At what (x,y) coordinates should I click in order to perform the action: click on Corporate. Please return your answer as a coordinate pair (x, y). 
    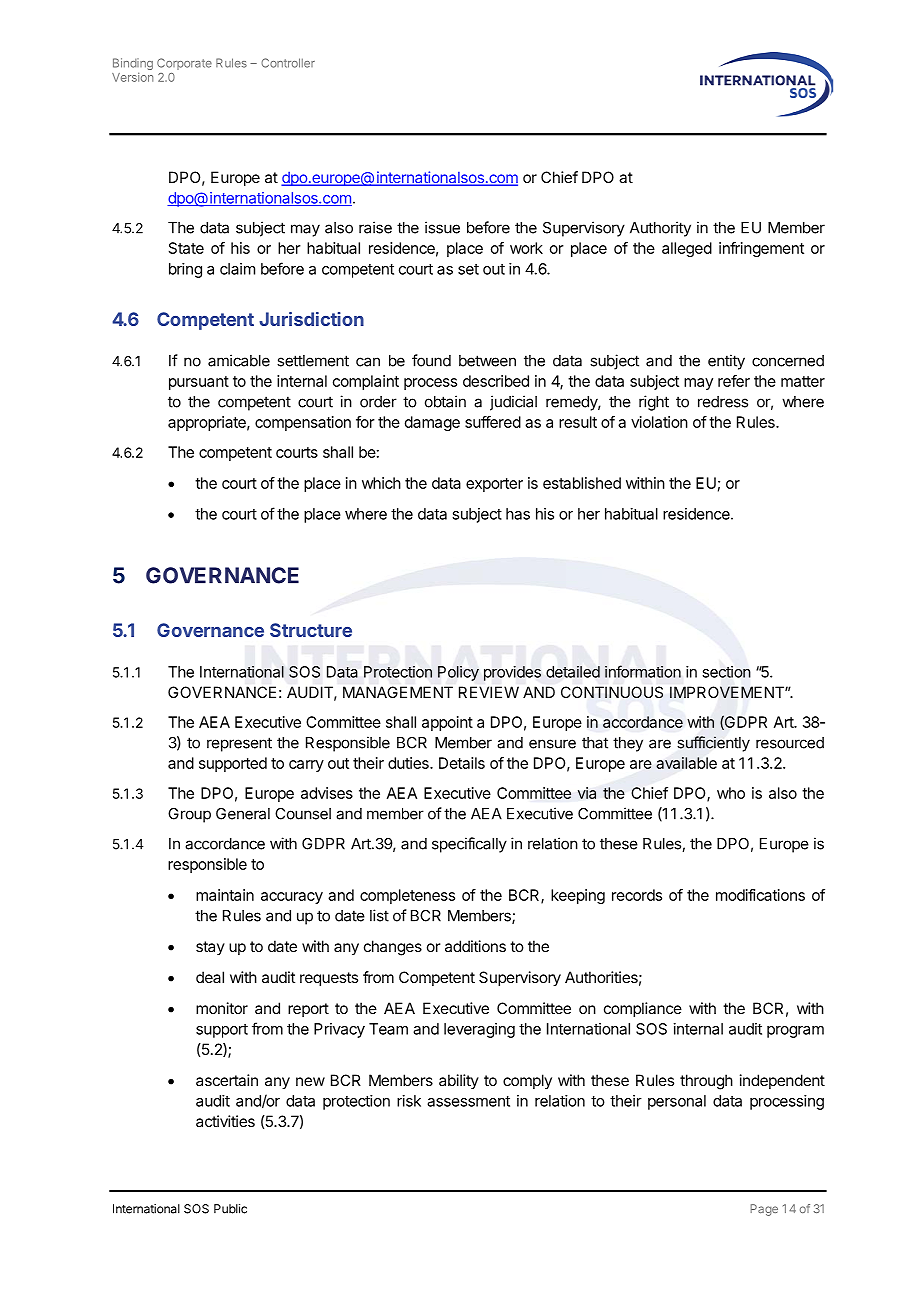
    Looking at the image, I should click on (184, 64).
